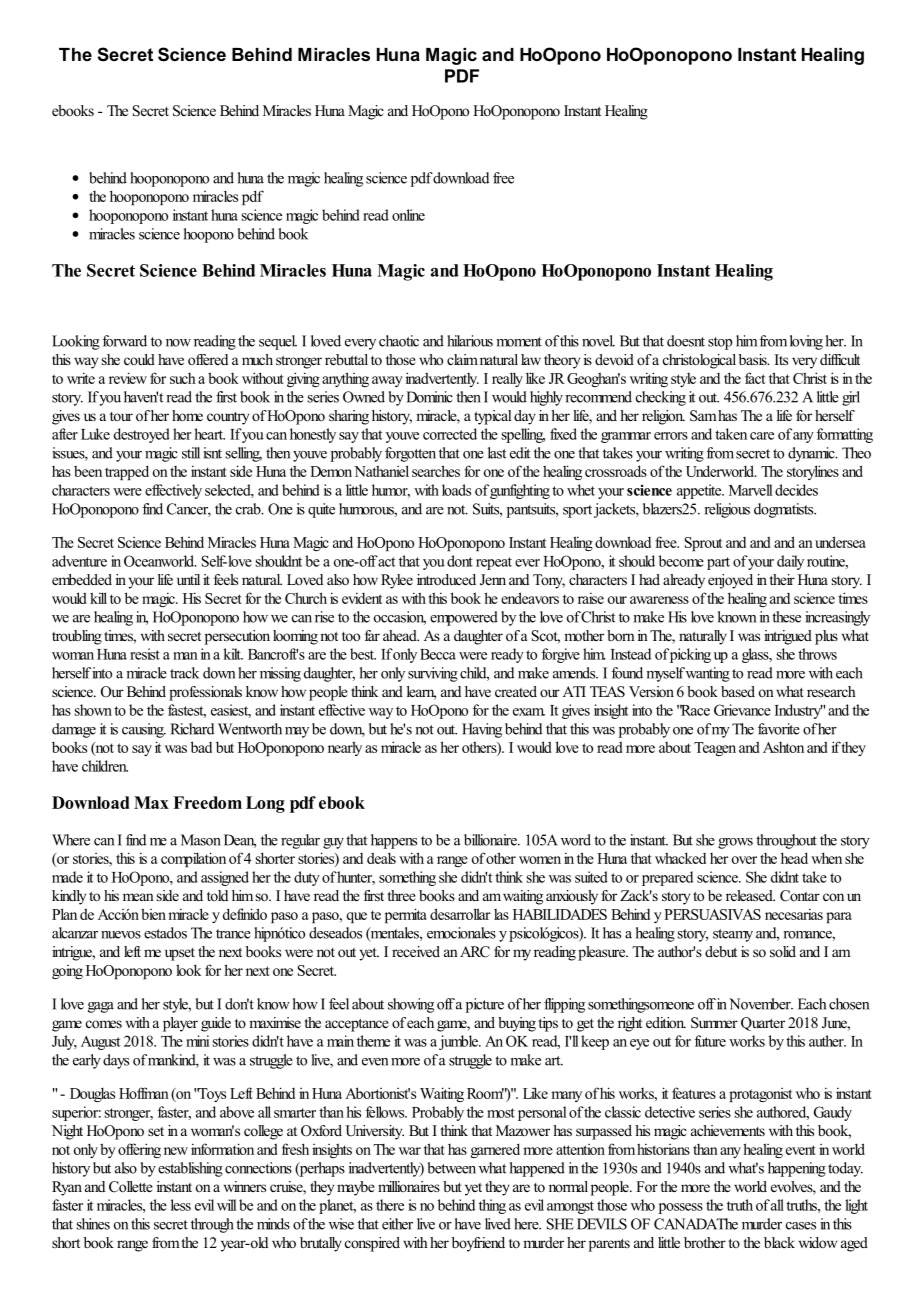 Image resolution: width=924 pixels, height=1308 pixels. Describe the element at coordinates (754, 359) in the page. I see `basis` at that location.
